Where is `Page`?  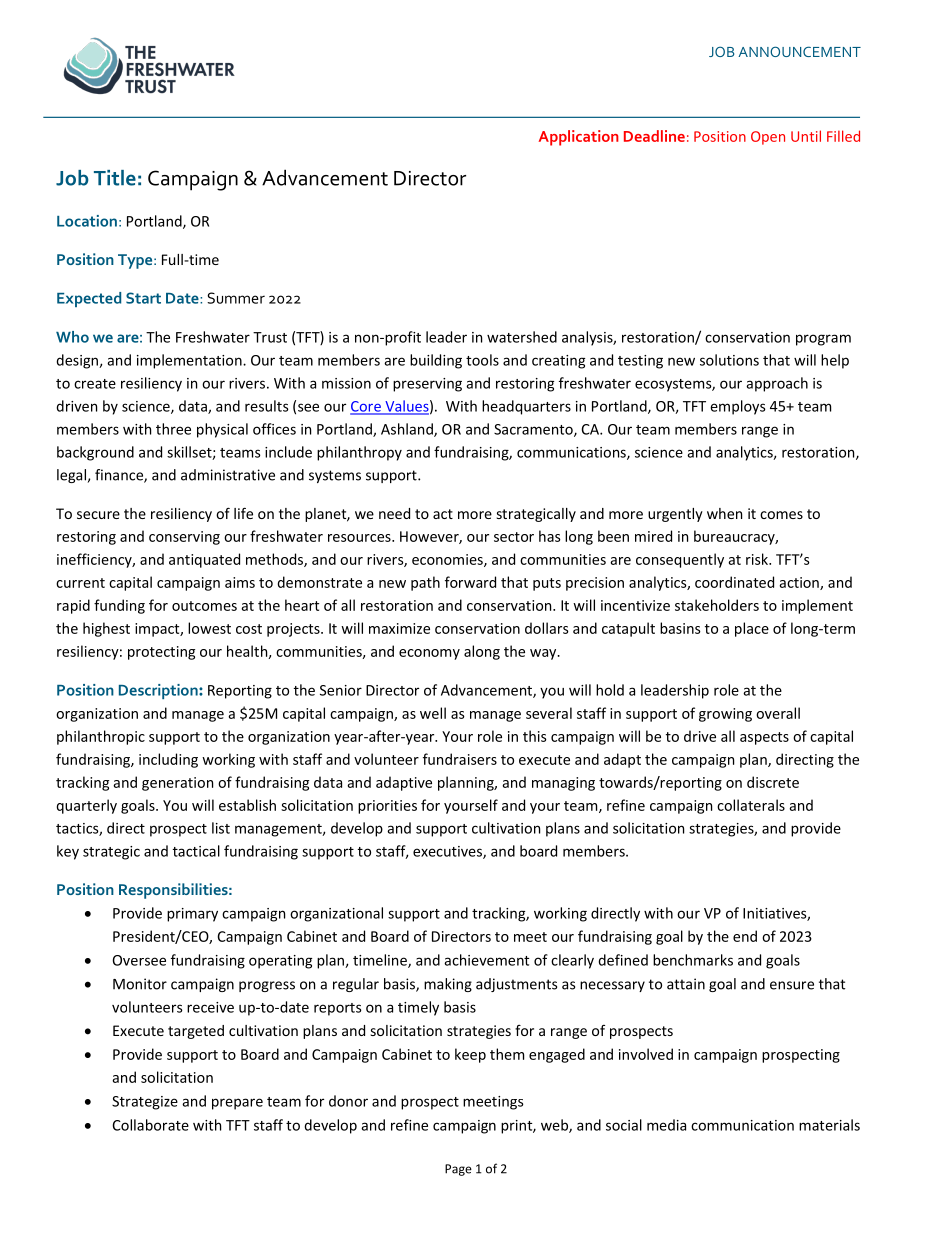 Page is located at coordinates (458, 1170).
